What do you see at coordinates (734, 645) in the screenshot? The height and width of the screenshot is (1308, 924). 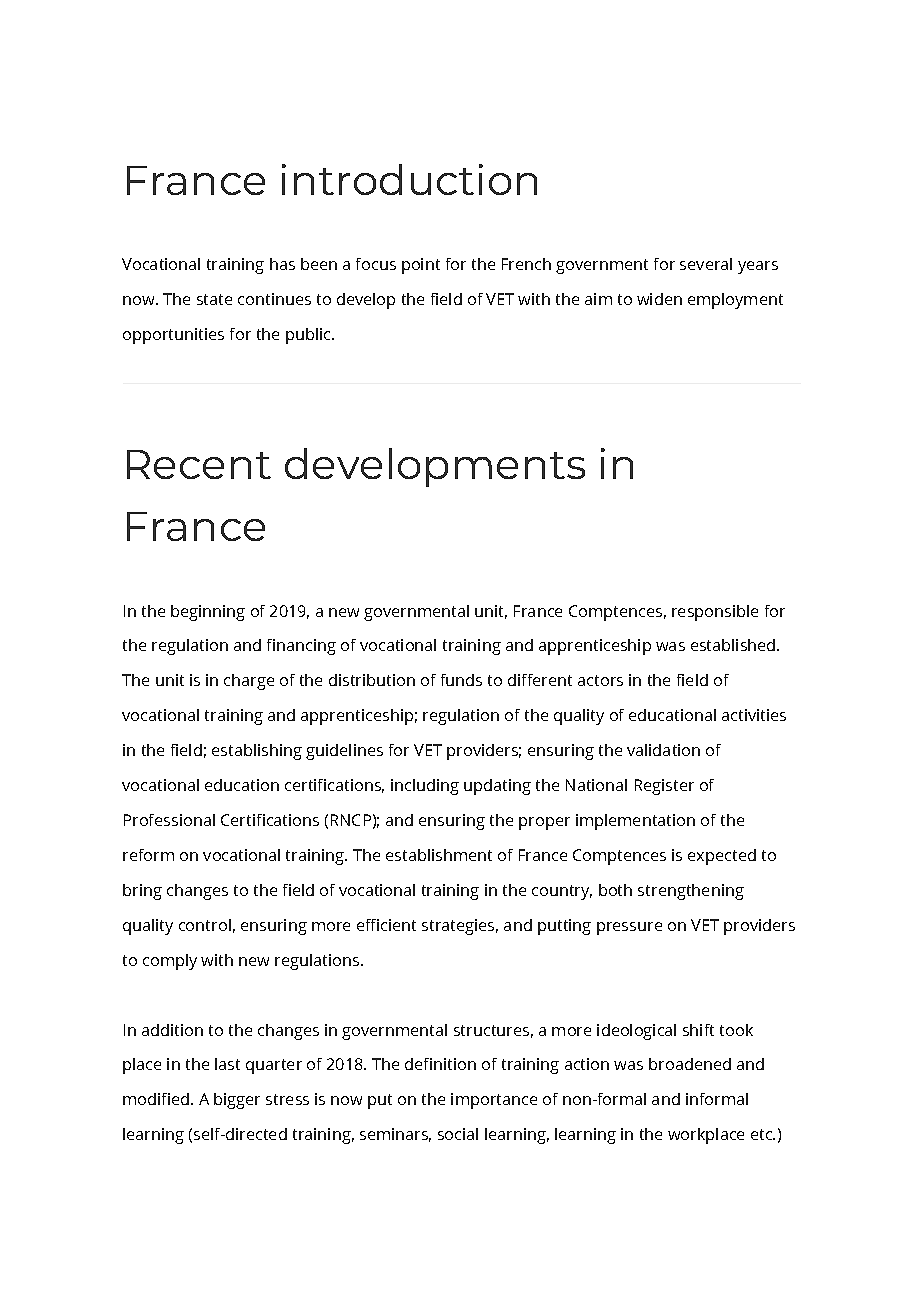 I see `established` at bounding box center [734, 645].
